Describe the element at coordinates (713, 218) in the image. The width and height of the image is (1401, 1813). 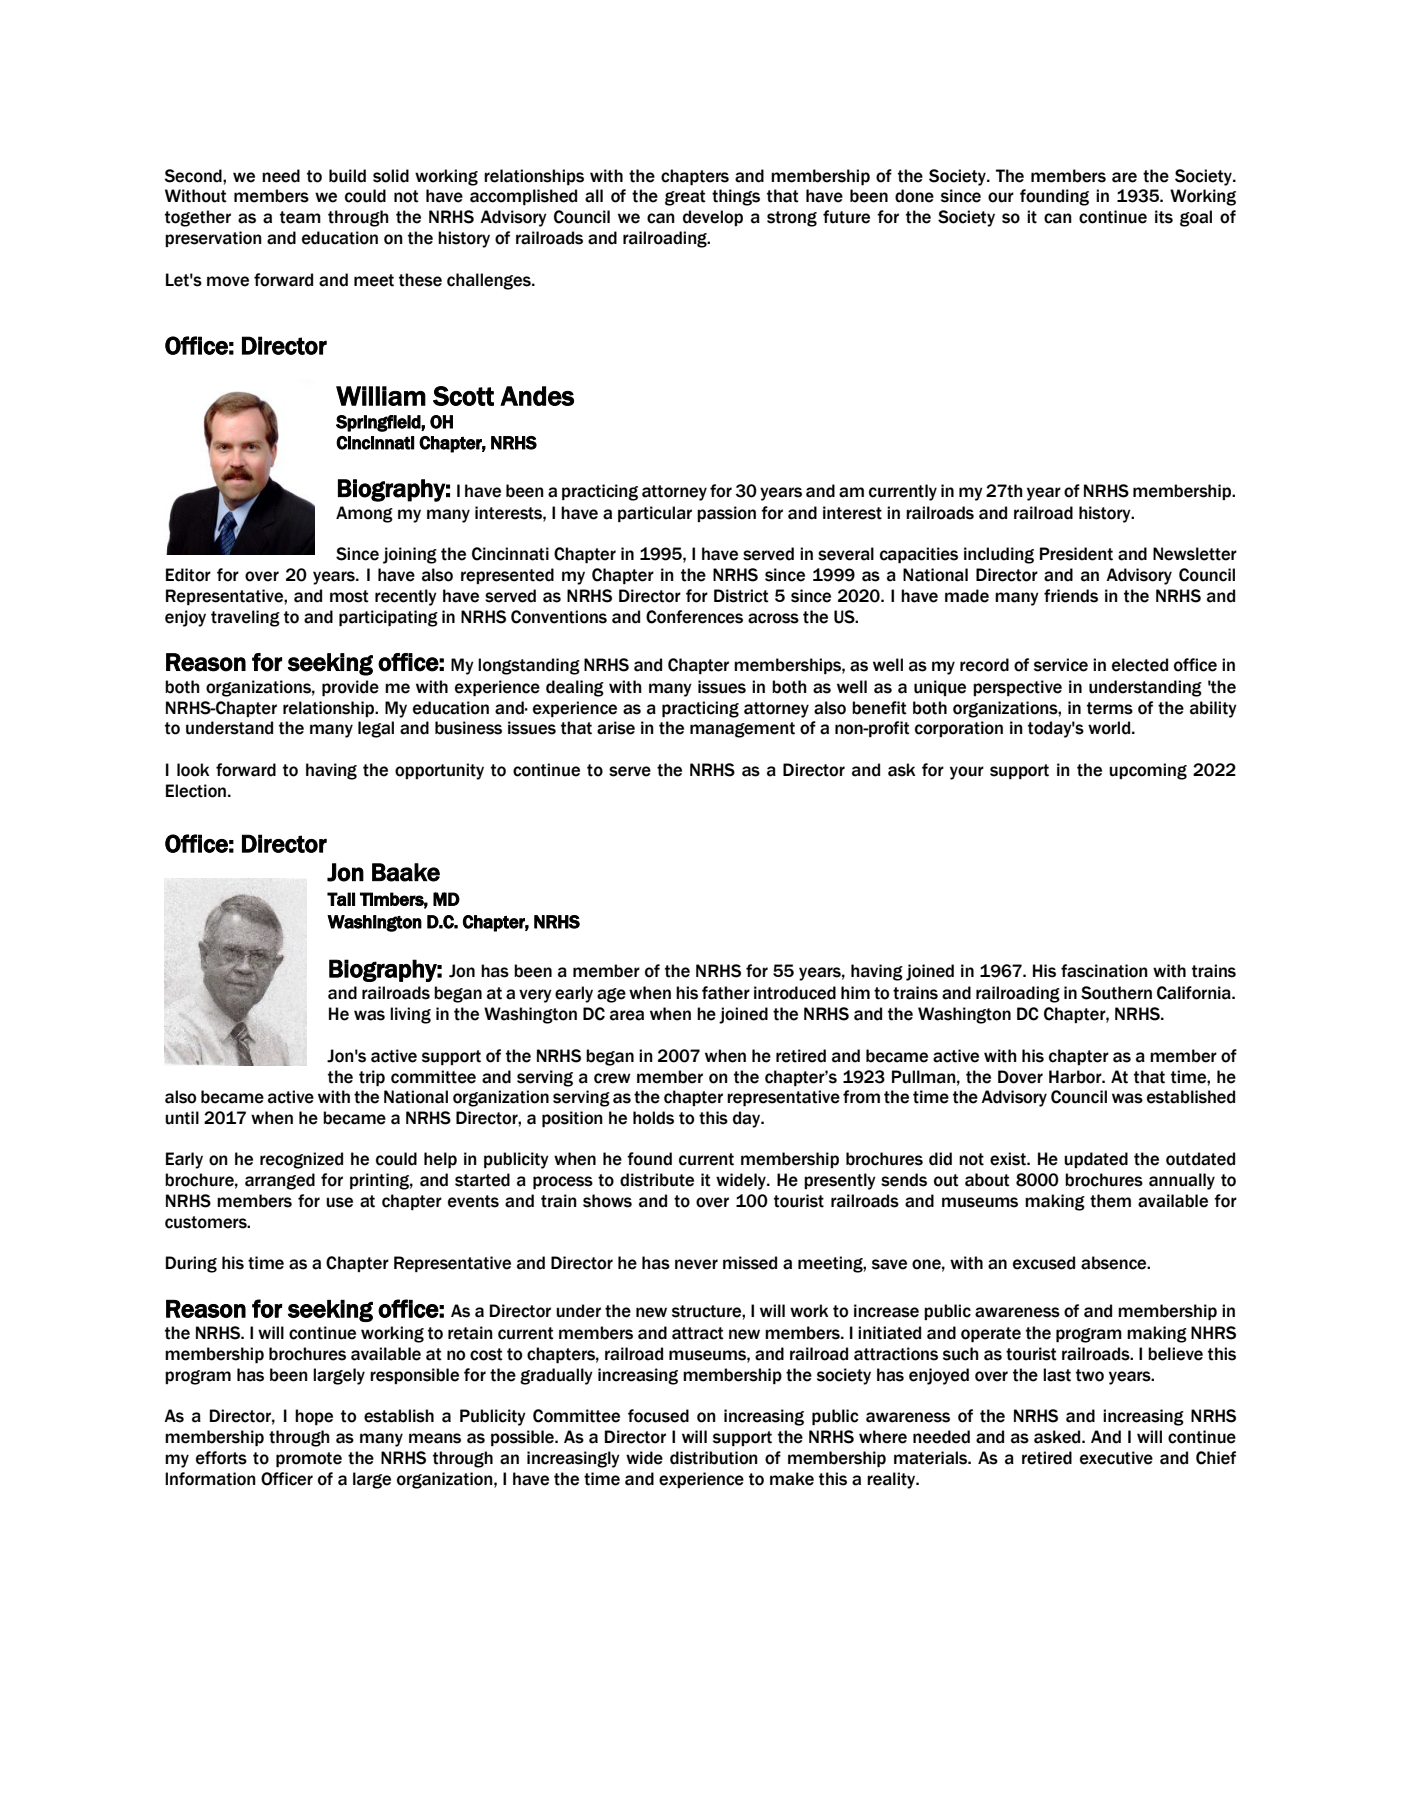
I see `develop` at that location.
